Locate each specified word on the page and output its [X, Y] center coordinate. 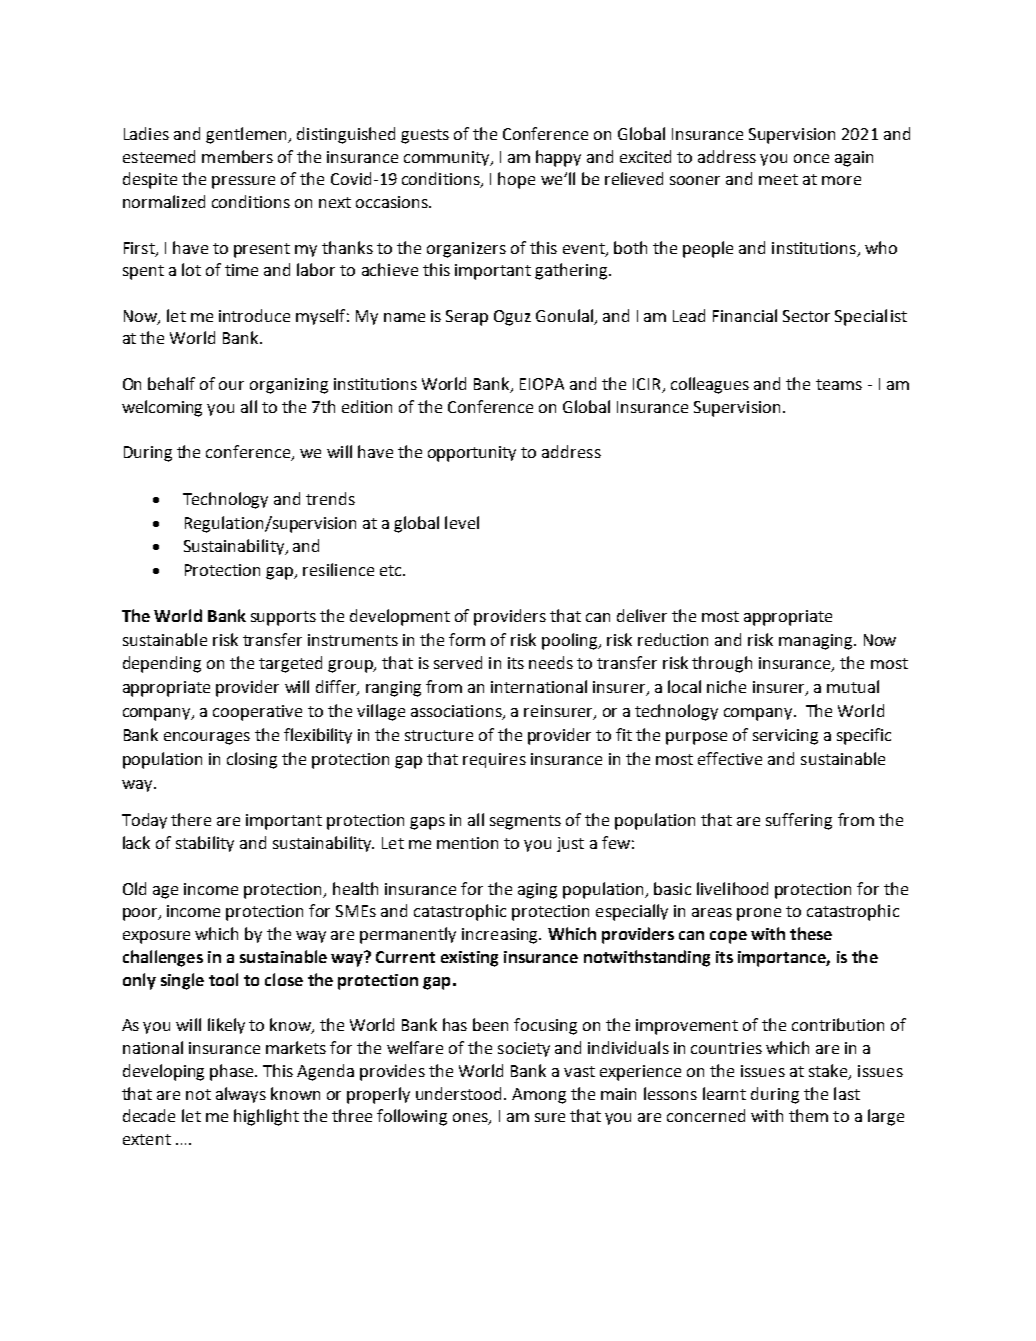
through [722, 664]
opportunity [472, 454]
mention [467, 843]
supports [283, 618]
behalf [171, 383]
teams [839, 384]
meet [778, 179]
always [241, 1095]
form [467, 639]
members [237, 156]
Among [539, 1096]
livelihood [732, 888]
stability [205, 844]
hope [516, 180]
